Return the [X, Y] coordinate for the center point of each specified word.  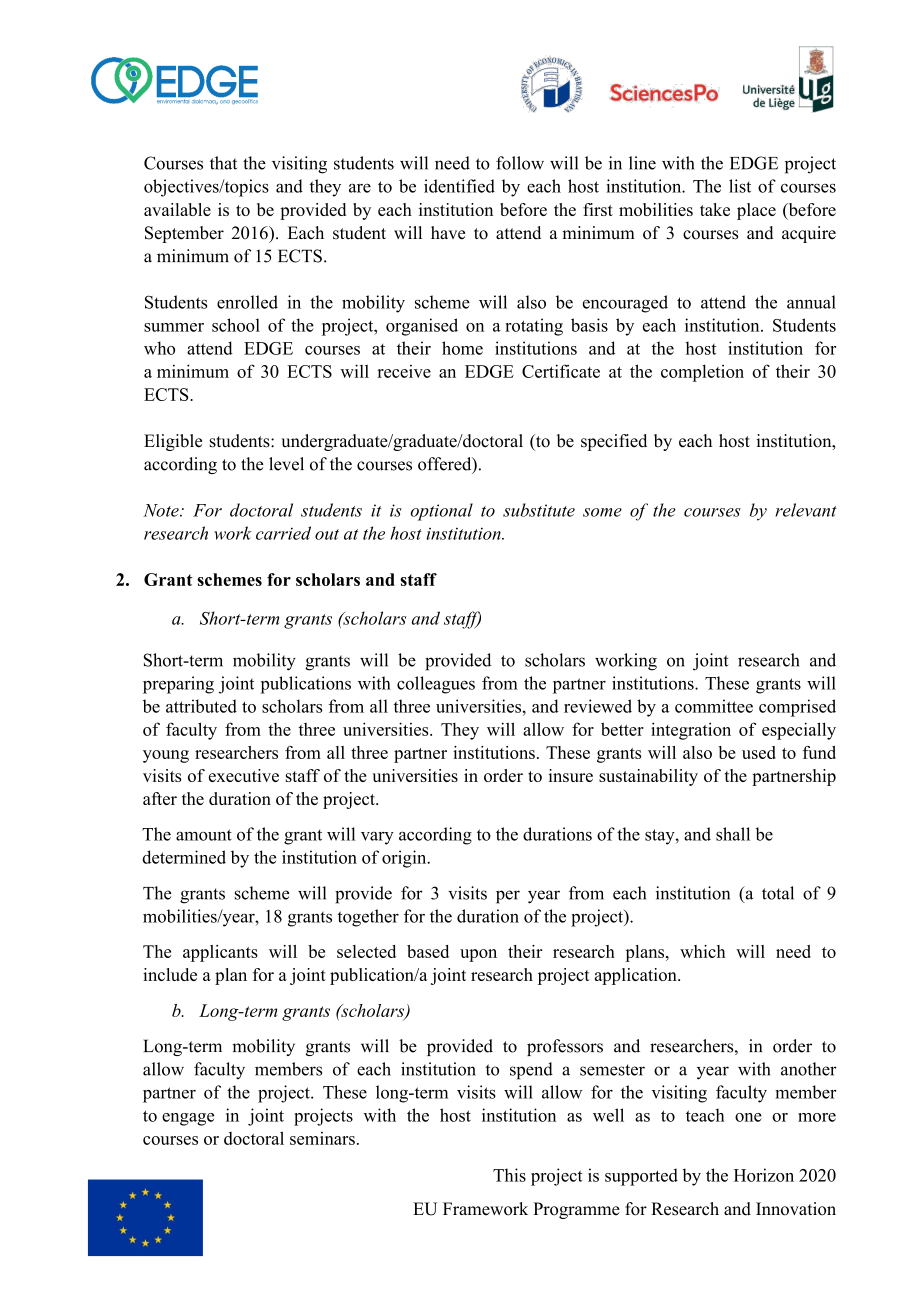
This [509, 1175]
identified [459, 186]
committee [714, 706]
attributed [201, 706]
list [740, 186]
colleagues [436, 685]
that [223, 163]
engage [188, 1119]
